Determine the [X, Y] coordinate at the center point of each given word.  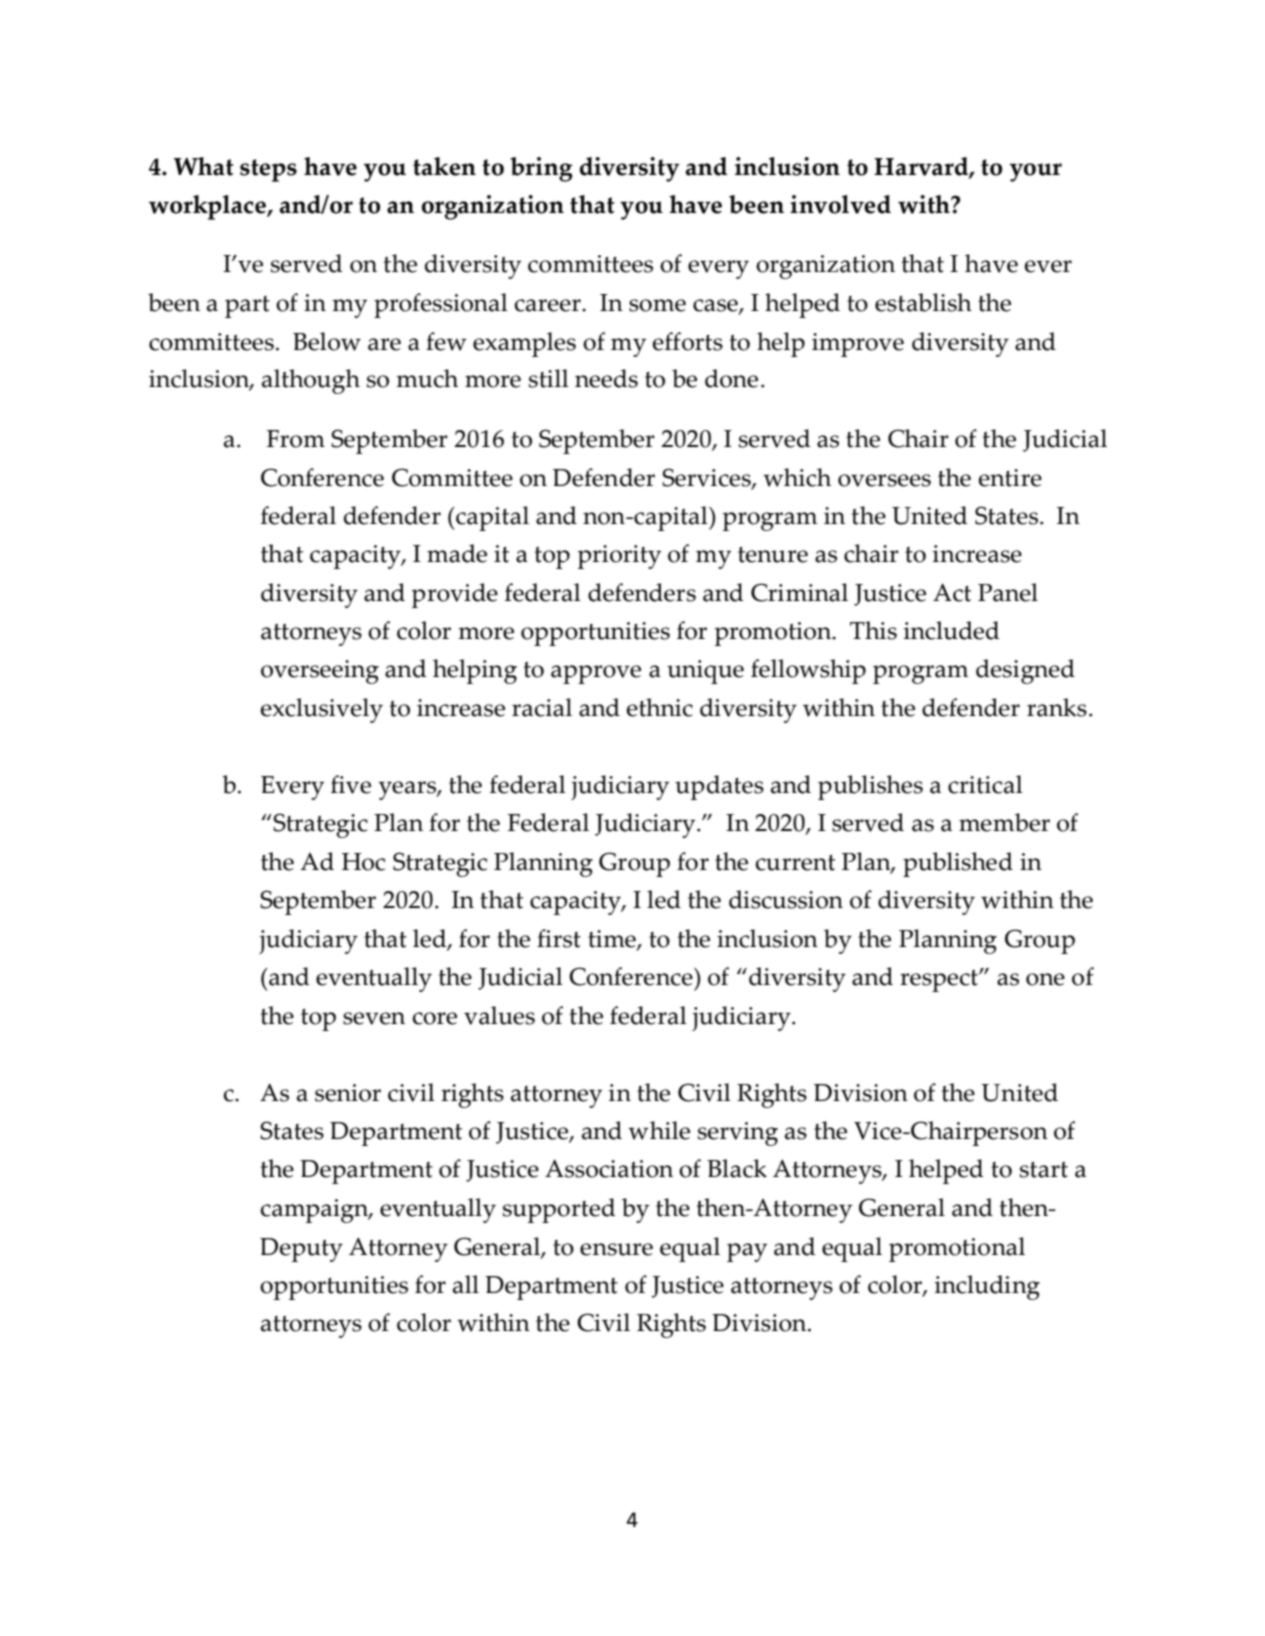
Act [952, 593]
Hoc [363, 862]
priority [619, 557]
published [958, 864]
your [1036, 172]
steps [268, 170]
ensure [616, 1249]
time [613, 940]
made [457, 553]
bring [541, 169]
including [987, 1287]
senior [348, 1093]
